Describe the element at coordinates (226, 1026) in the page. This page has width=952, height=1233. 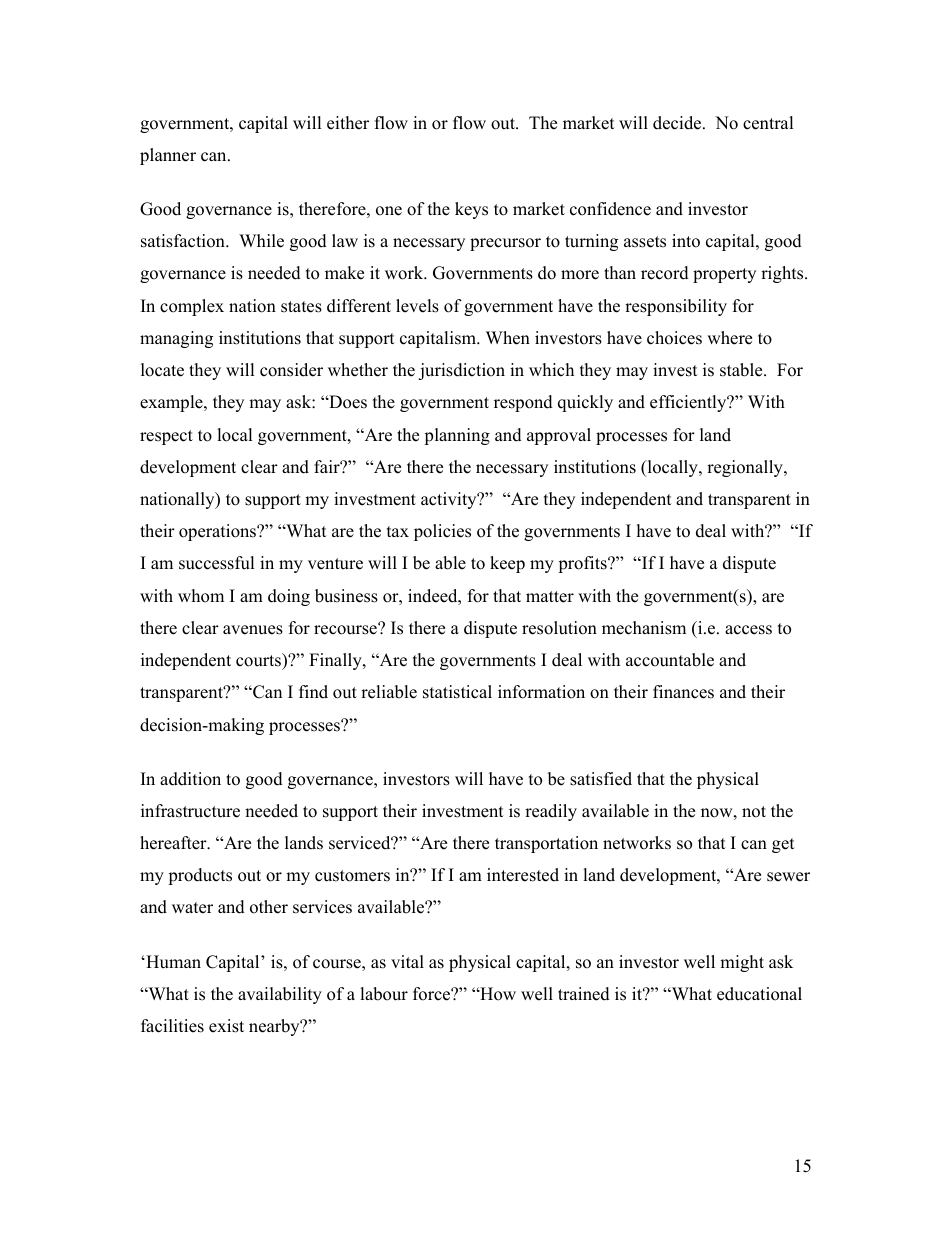
I see `exist` at that location.
